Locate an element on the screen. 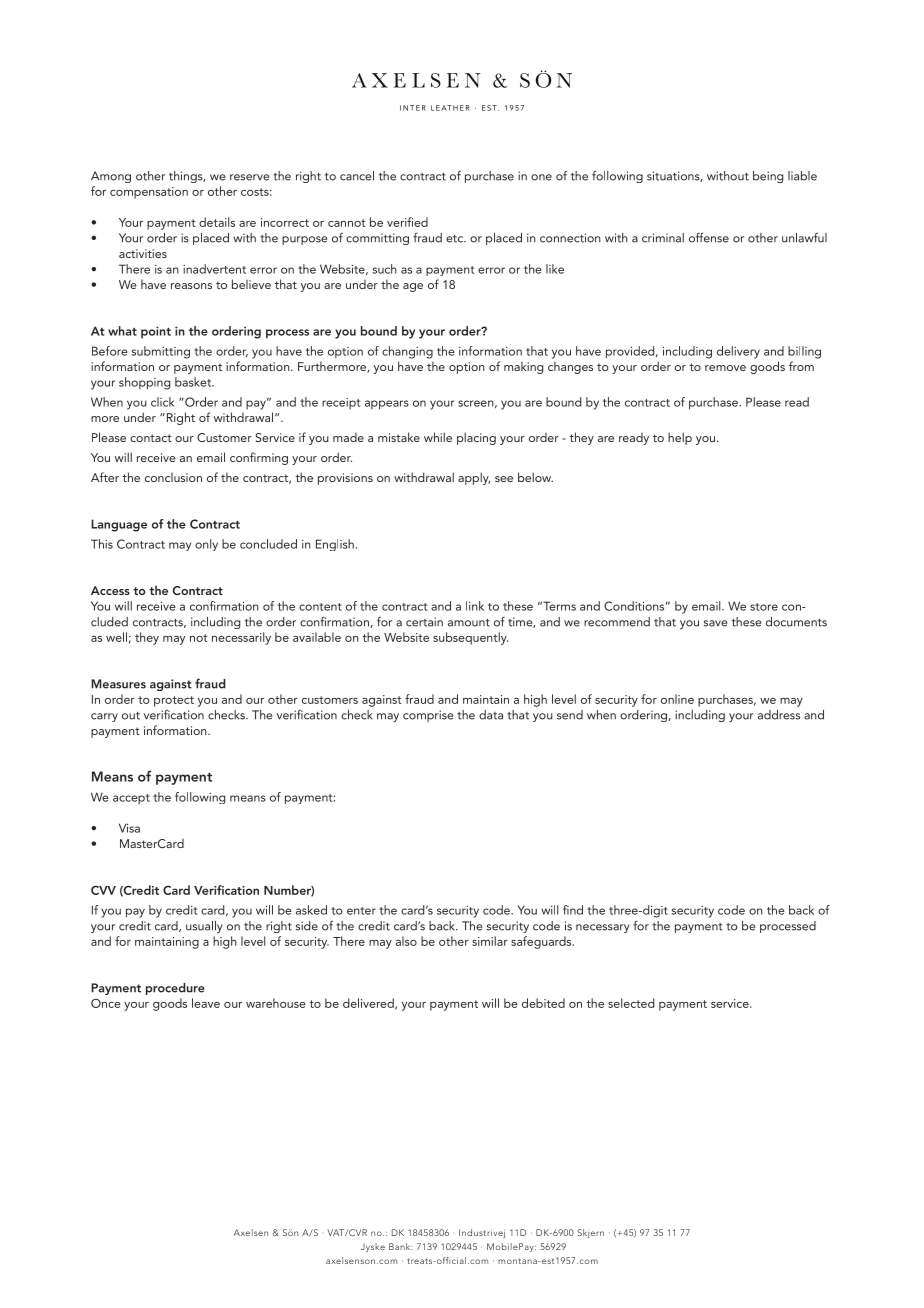 This screenshot has width=924, height=1308. etc is located at coordinates (455, 239).
